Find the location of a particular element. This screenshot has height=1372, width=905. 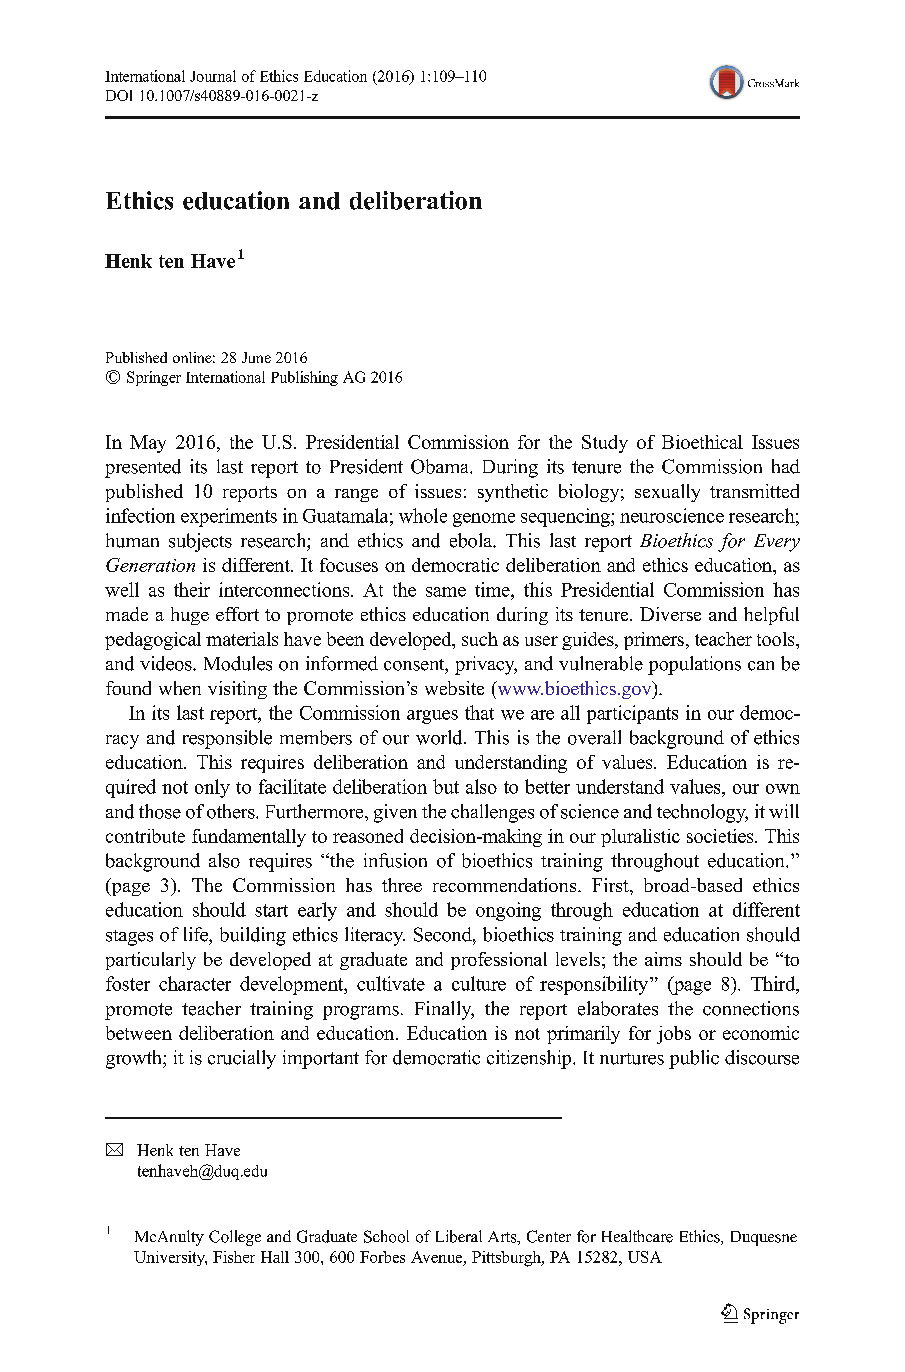

website is located at coordinates (454, 688).
